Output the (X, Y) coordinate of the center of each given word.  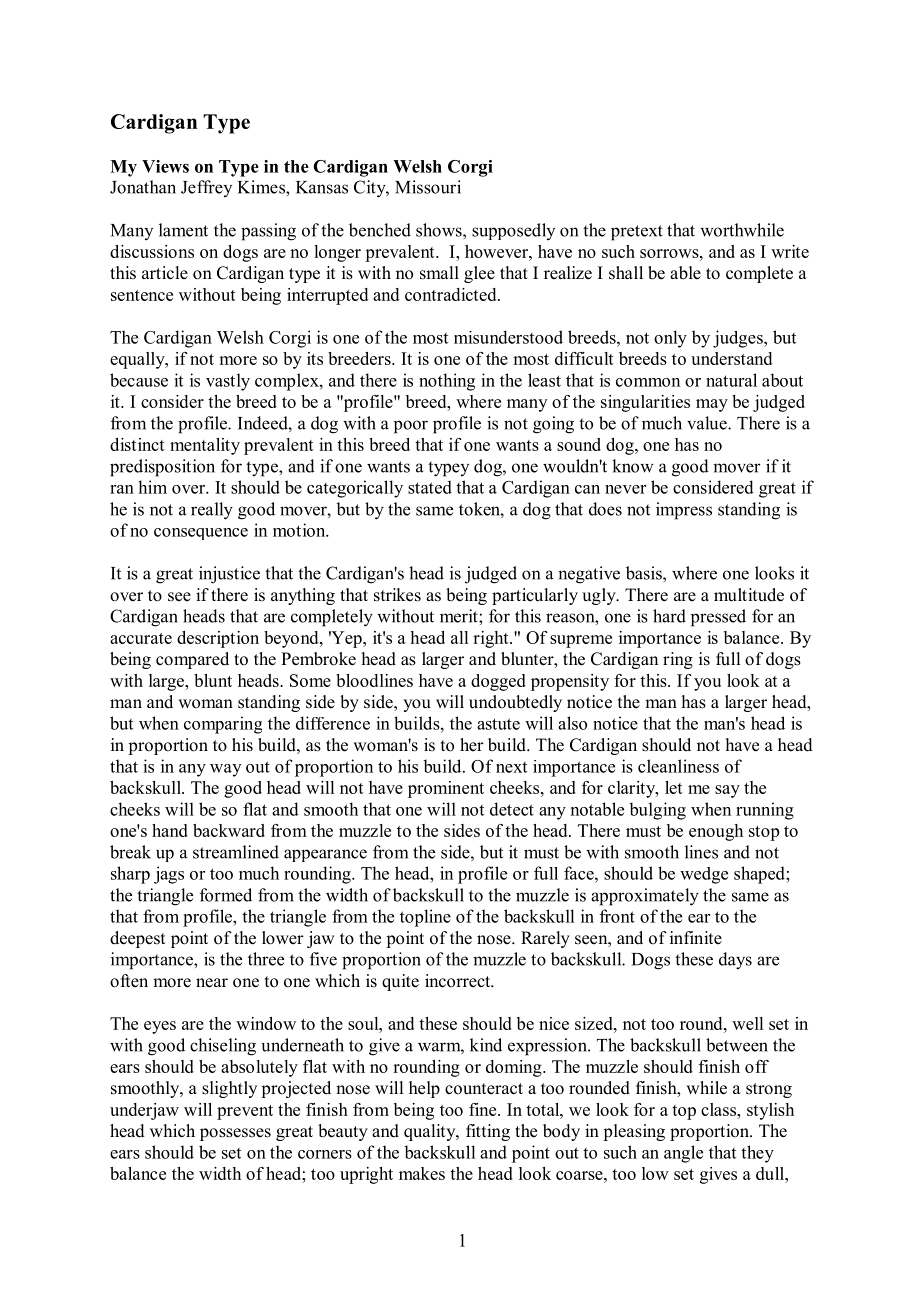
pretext (637, 233)
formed (226, 895)
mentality (205, 446)
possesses (235, 1134)
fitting (488, 1132)
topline (425, 918)
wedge (704, 875)
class (719, 1109)
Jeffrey (206, 188)
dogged (498, 682)
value (708, 423)
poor (411, 427)
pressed (718, 618)
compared (192, 660)
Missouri (428, 187)
